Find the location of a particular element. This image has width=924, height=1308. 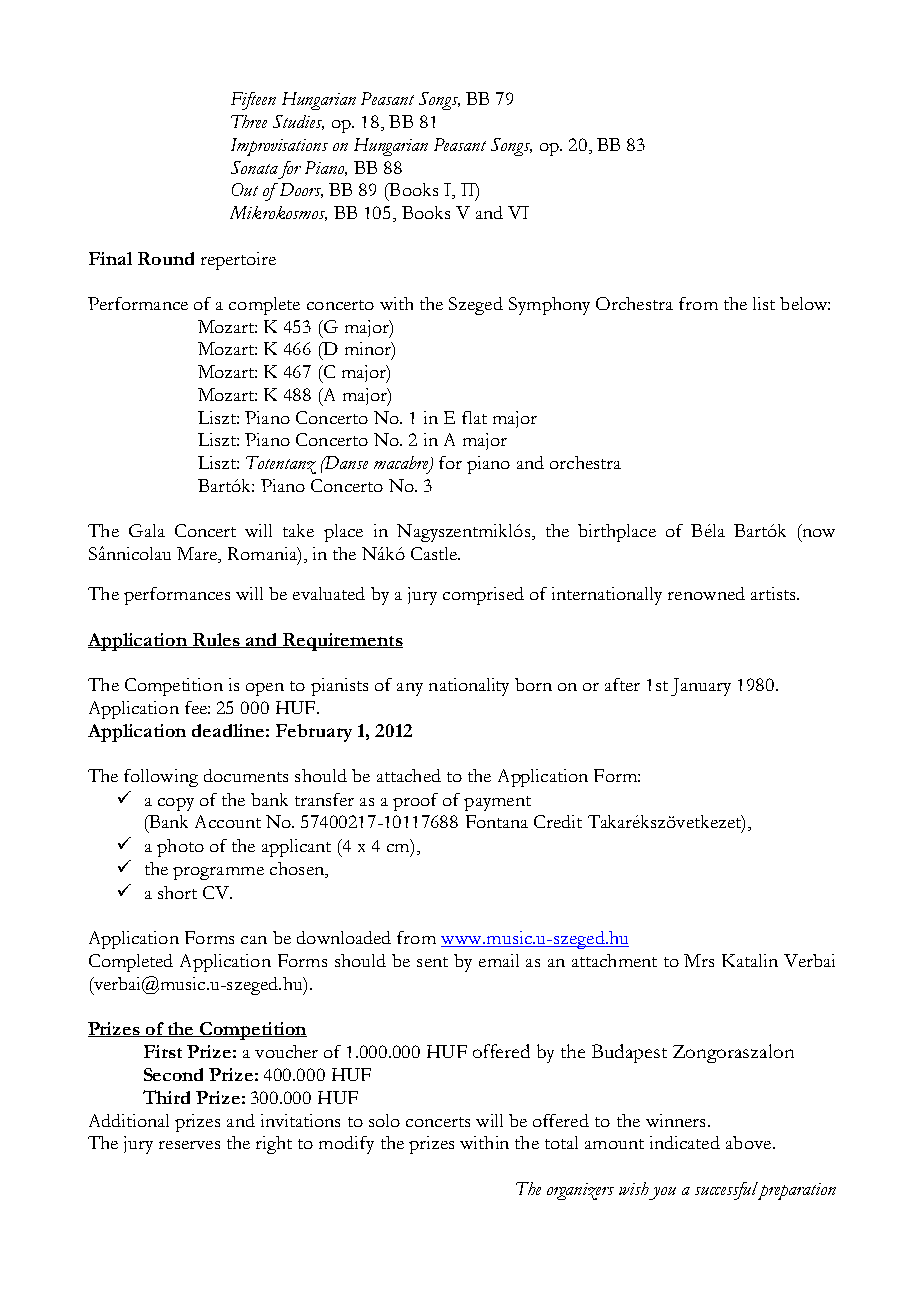

reserves is located at coordinates (189, 1145).
